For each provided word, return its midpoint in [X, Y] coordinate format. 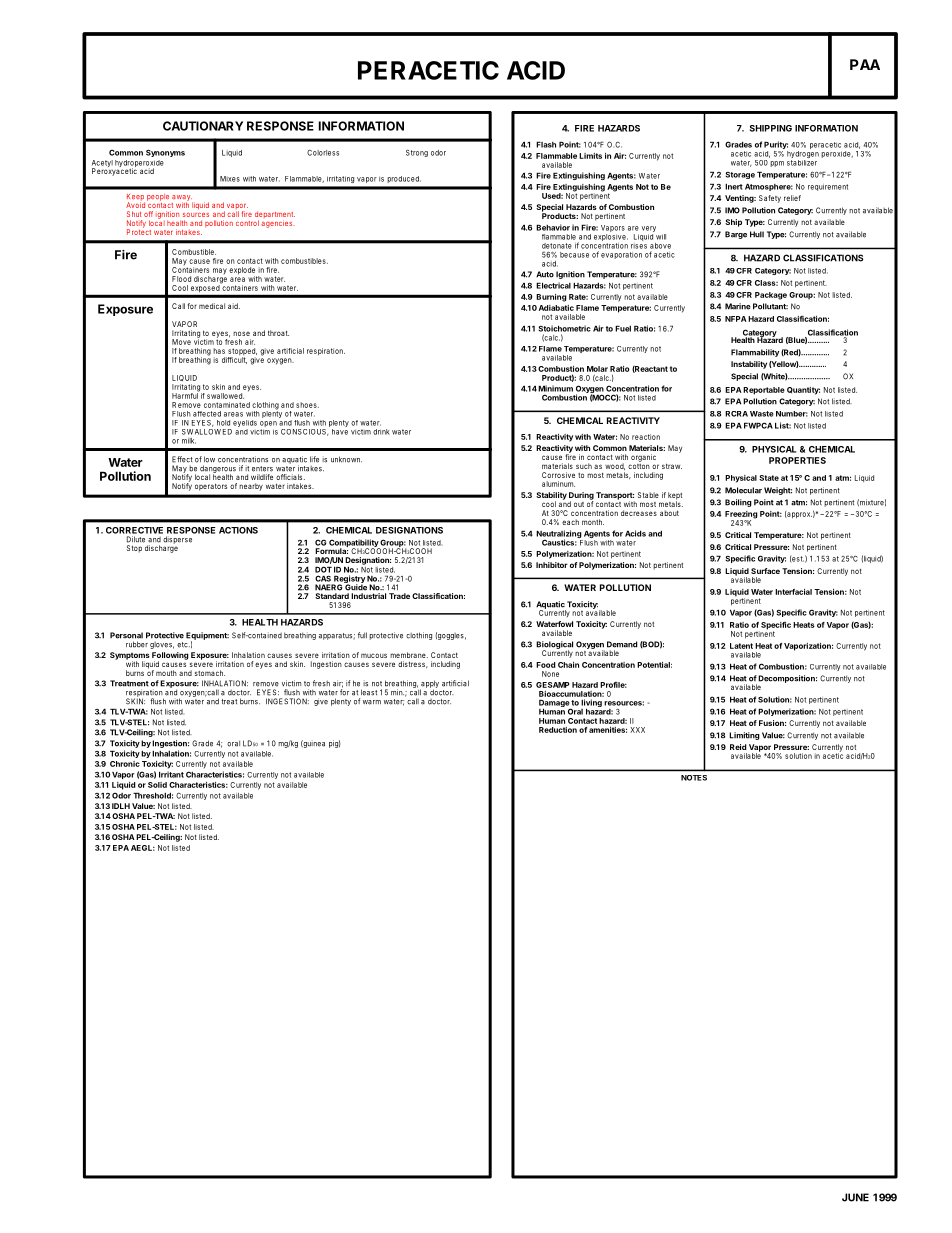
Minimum [555, 388]
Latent [741, 646]
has [219, 351]
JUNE [855, 1197]
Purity [775, 146]
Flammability [755, 353]
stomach [210, 673]
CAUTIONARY [203, 126]
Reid [738, 747]
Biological [554, 646]
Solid [157, 785]
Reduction [558, 730]
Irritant [171, 774]
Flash [546, 144]
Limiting [744, 736]
